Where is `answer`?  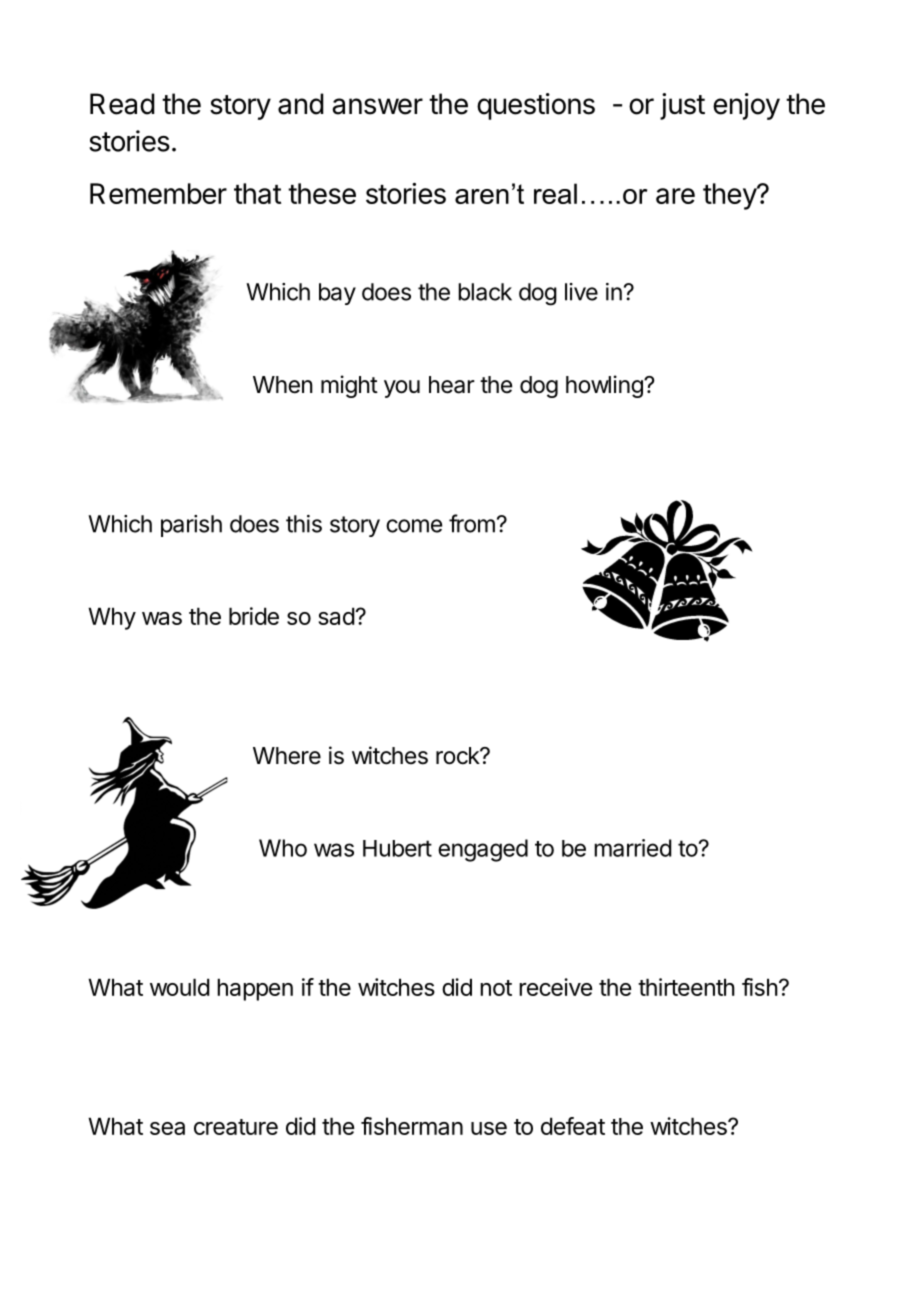 answer is located at coordinates (377, 106).
